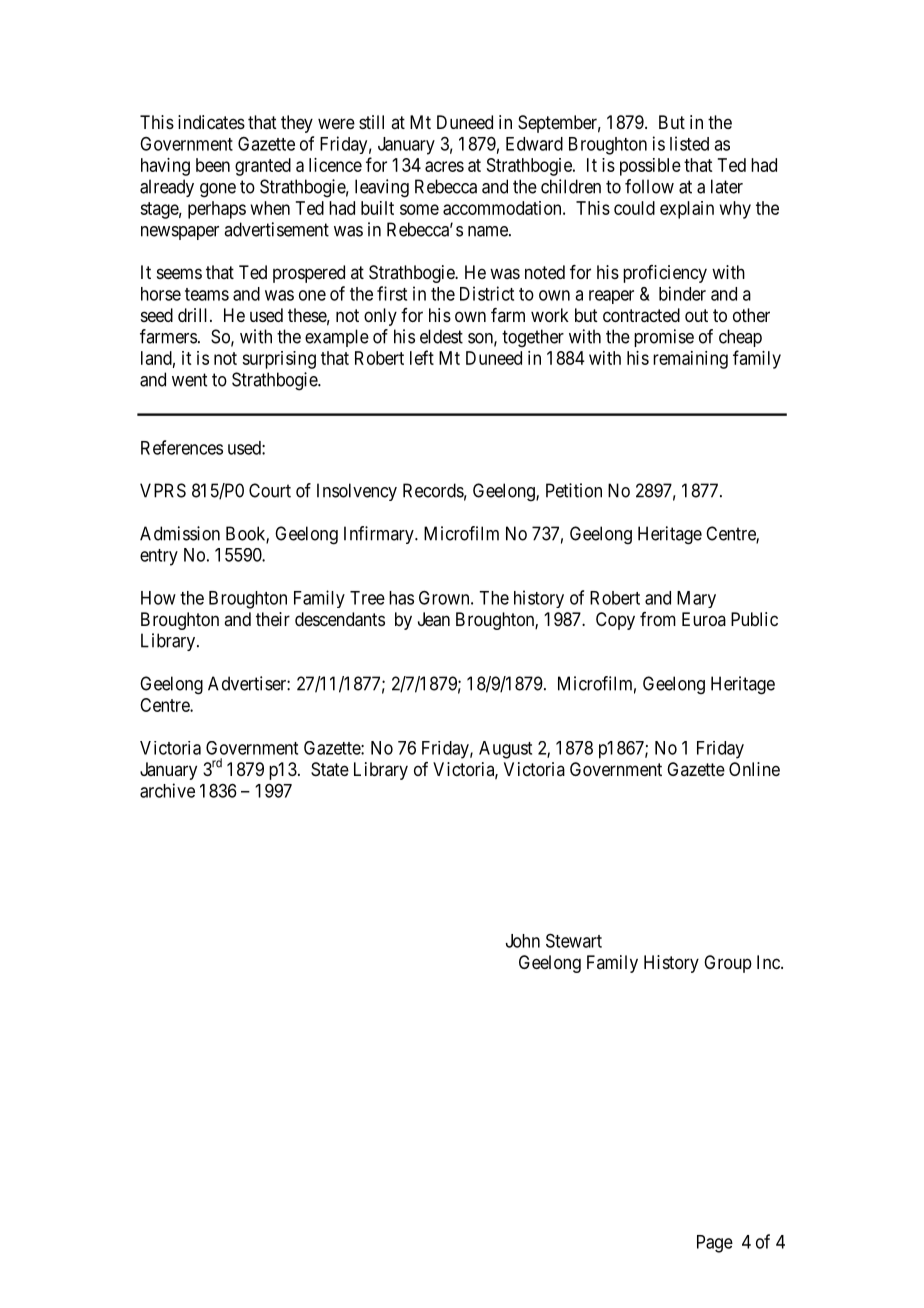 This image has height=1308, width=924. Describe the element at coordinates (658, 619) in the image. I see `from` at that location.
